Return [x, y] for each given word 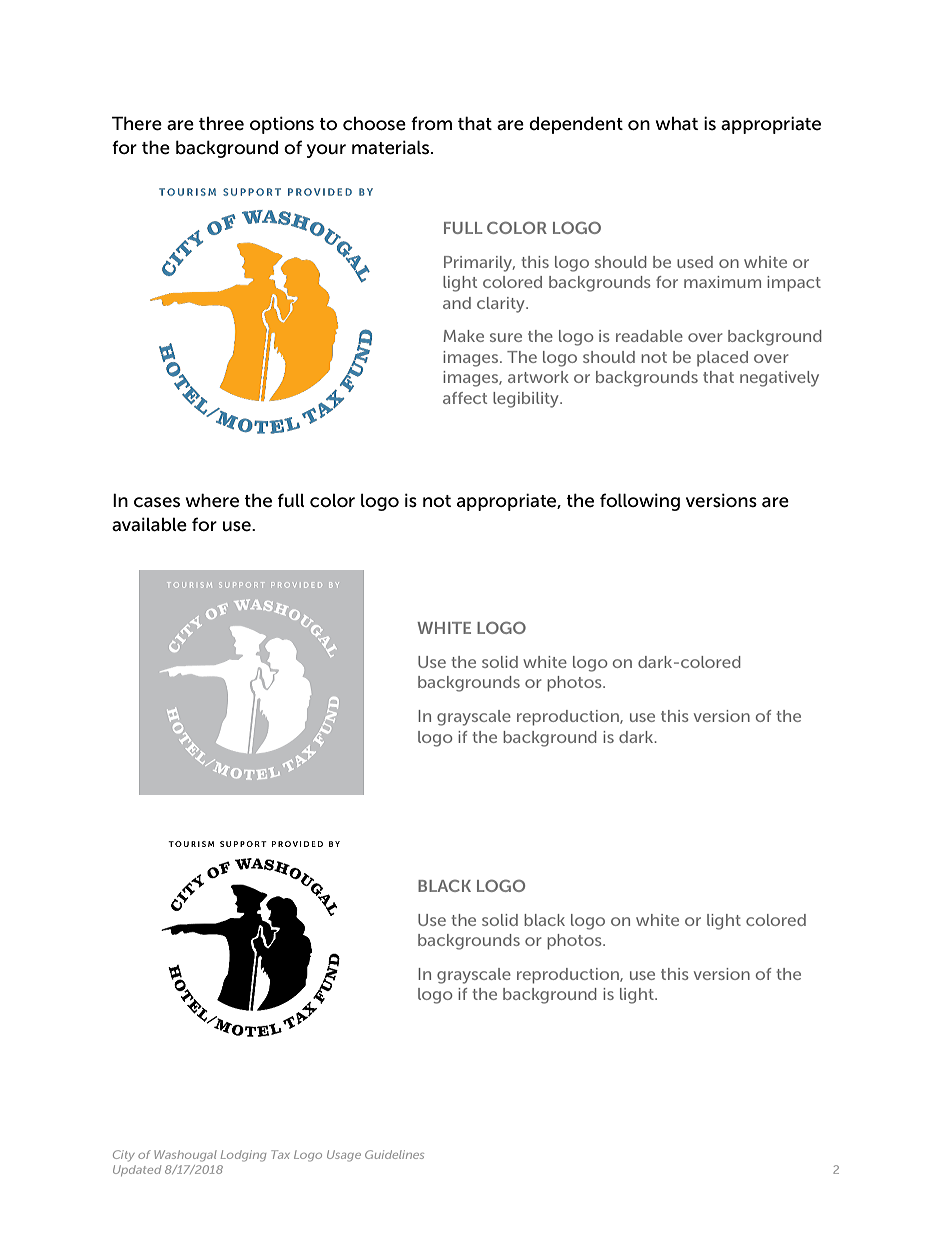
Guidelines [394, 1154]
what [677, 124]
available [149, 524]
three [221, 124]
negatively [779, 379]
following [640, 502]
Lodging [243, 1156]
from [431, 123]
